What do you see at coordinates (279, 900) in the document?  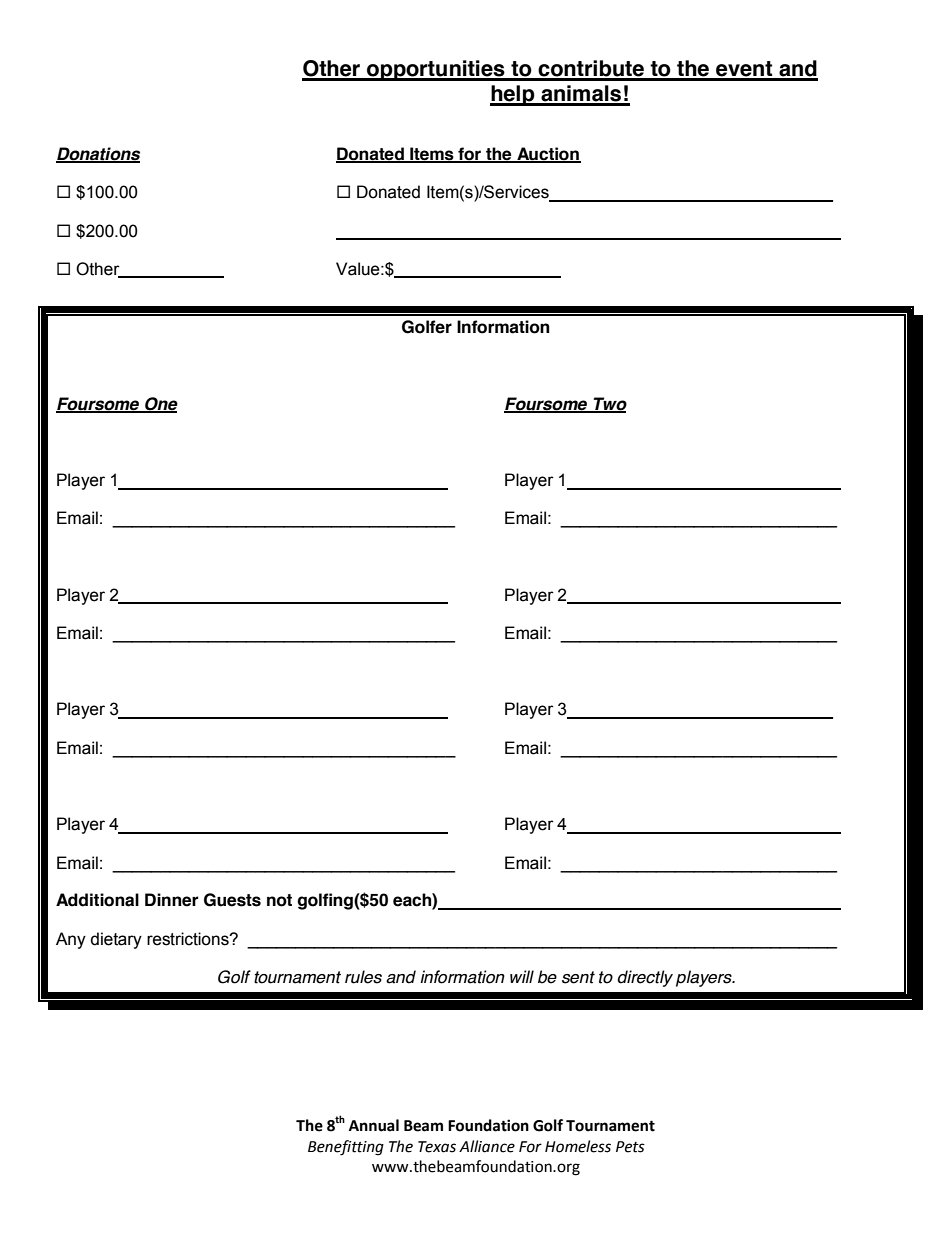 I see `not` at bounding box center [279, 900].
